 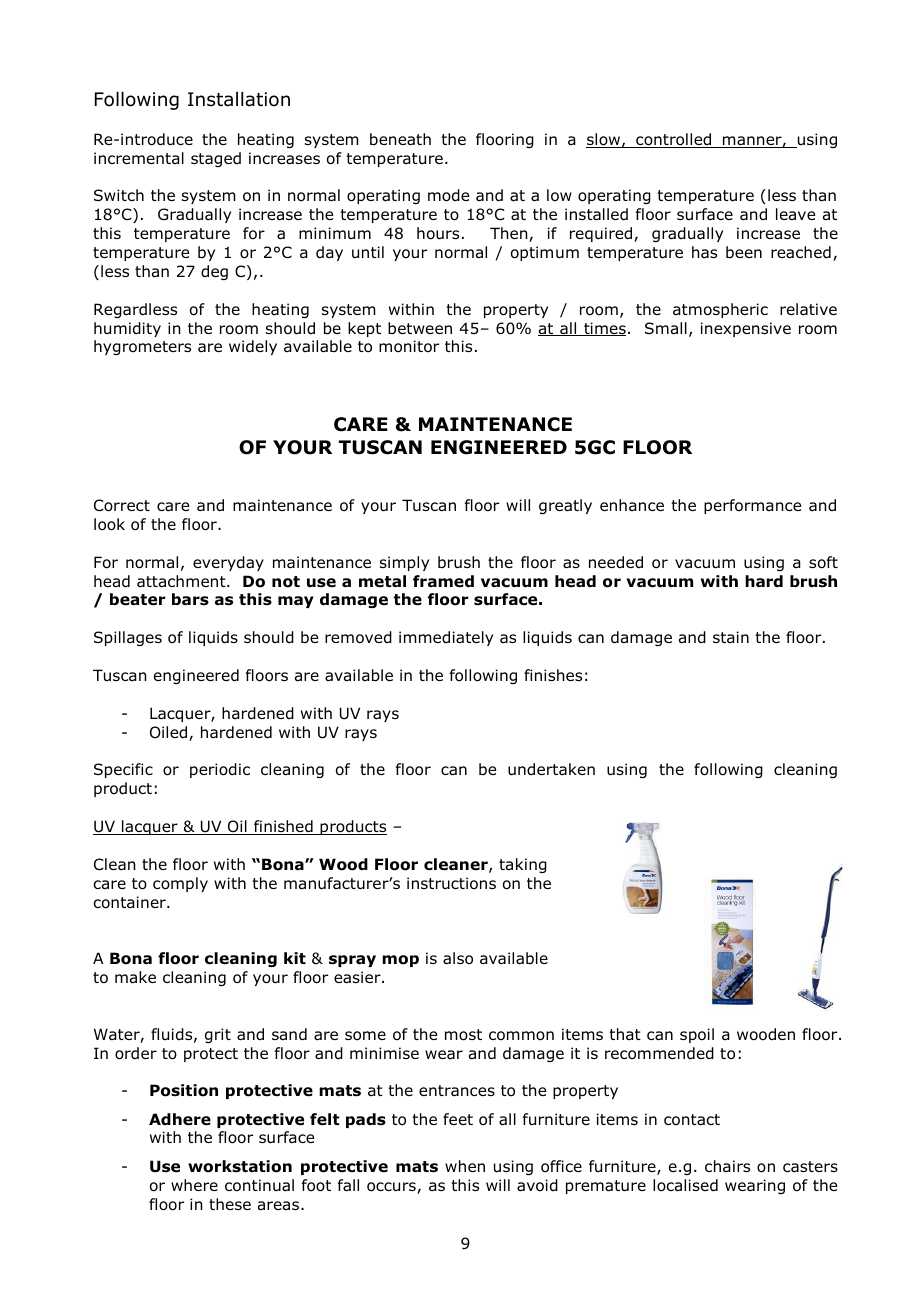 I want to click on where, so click(x=194, y=1185).
